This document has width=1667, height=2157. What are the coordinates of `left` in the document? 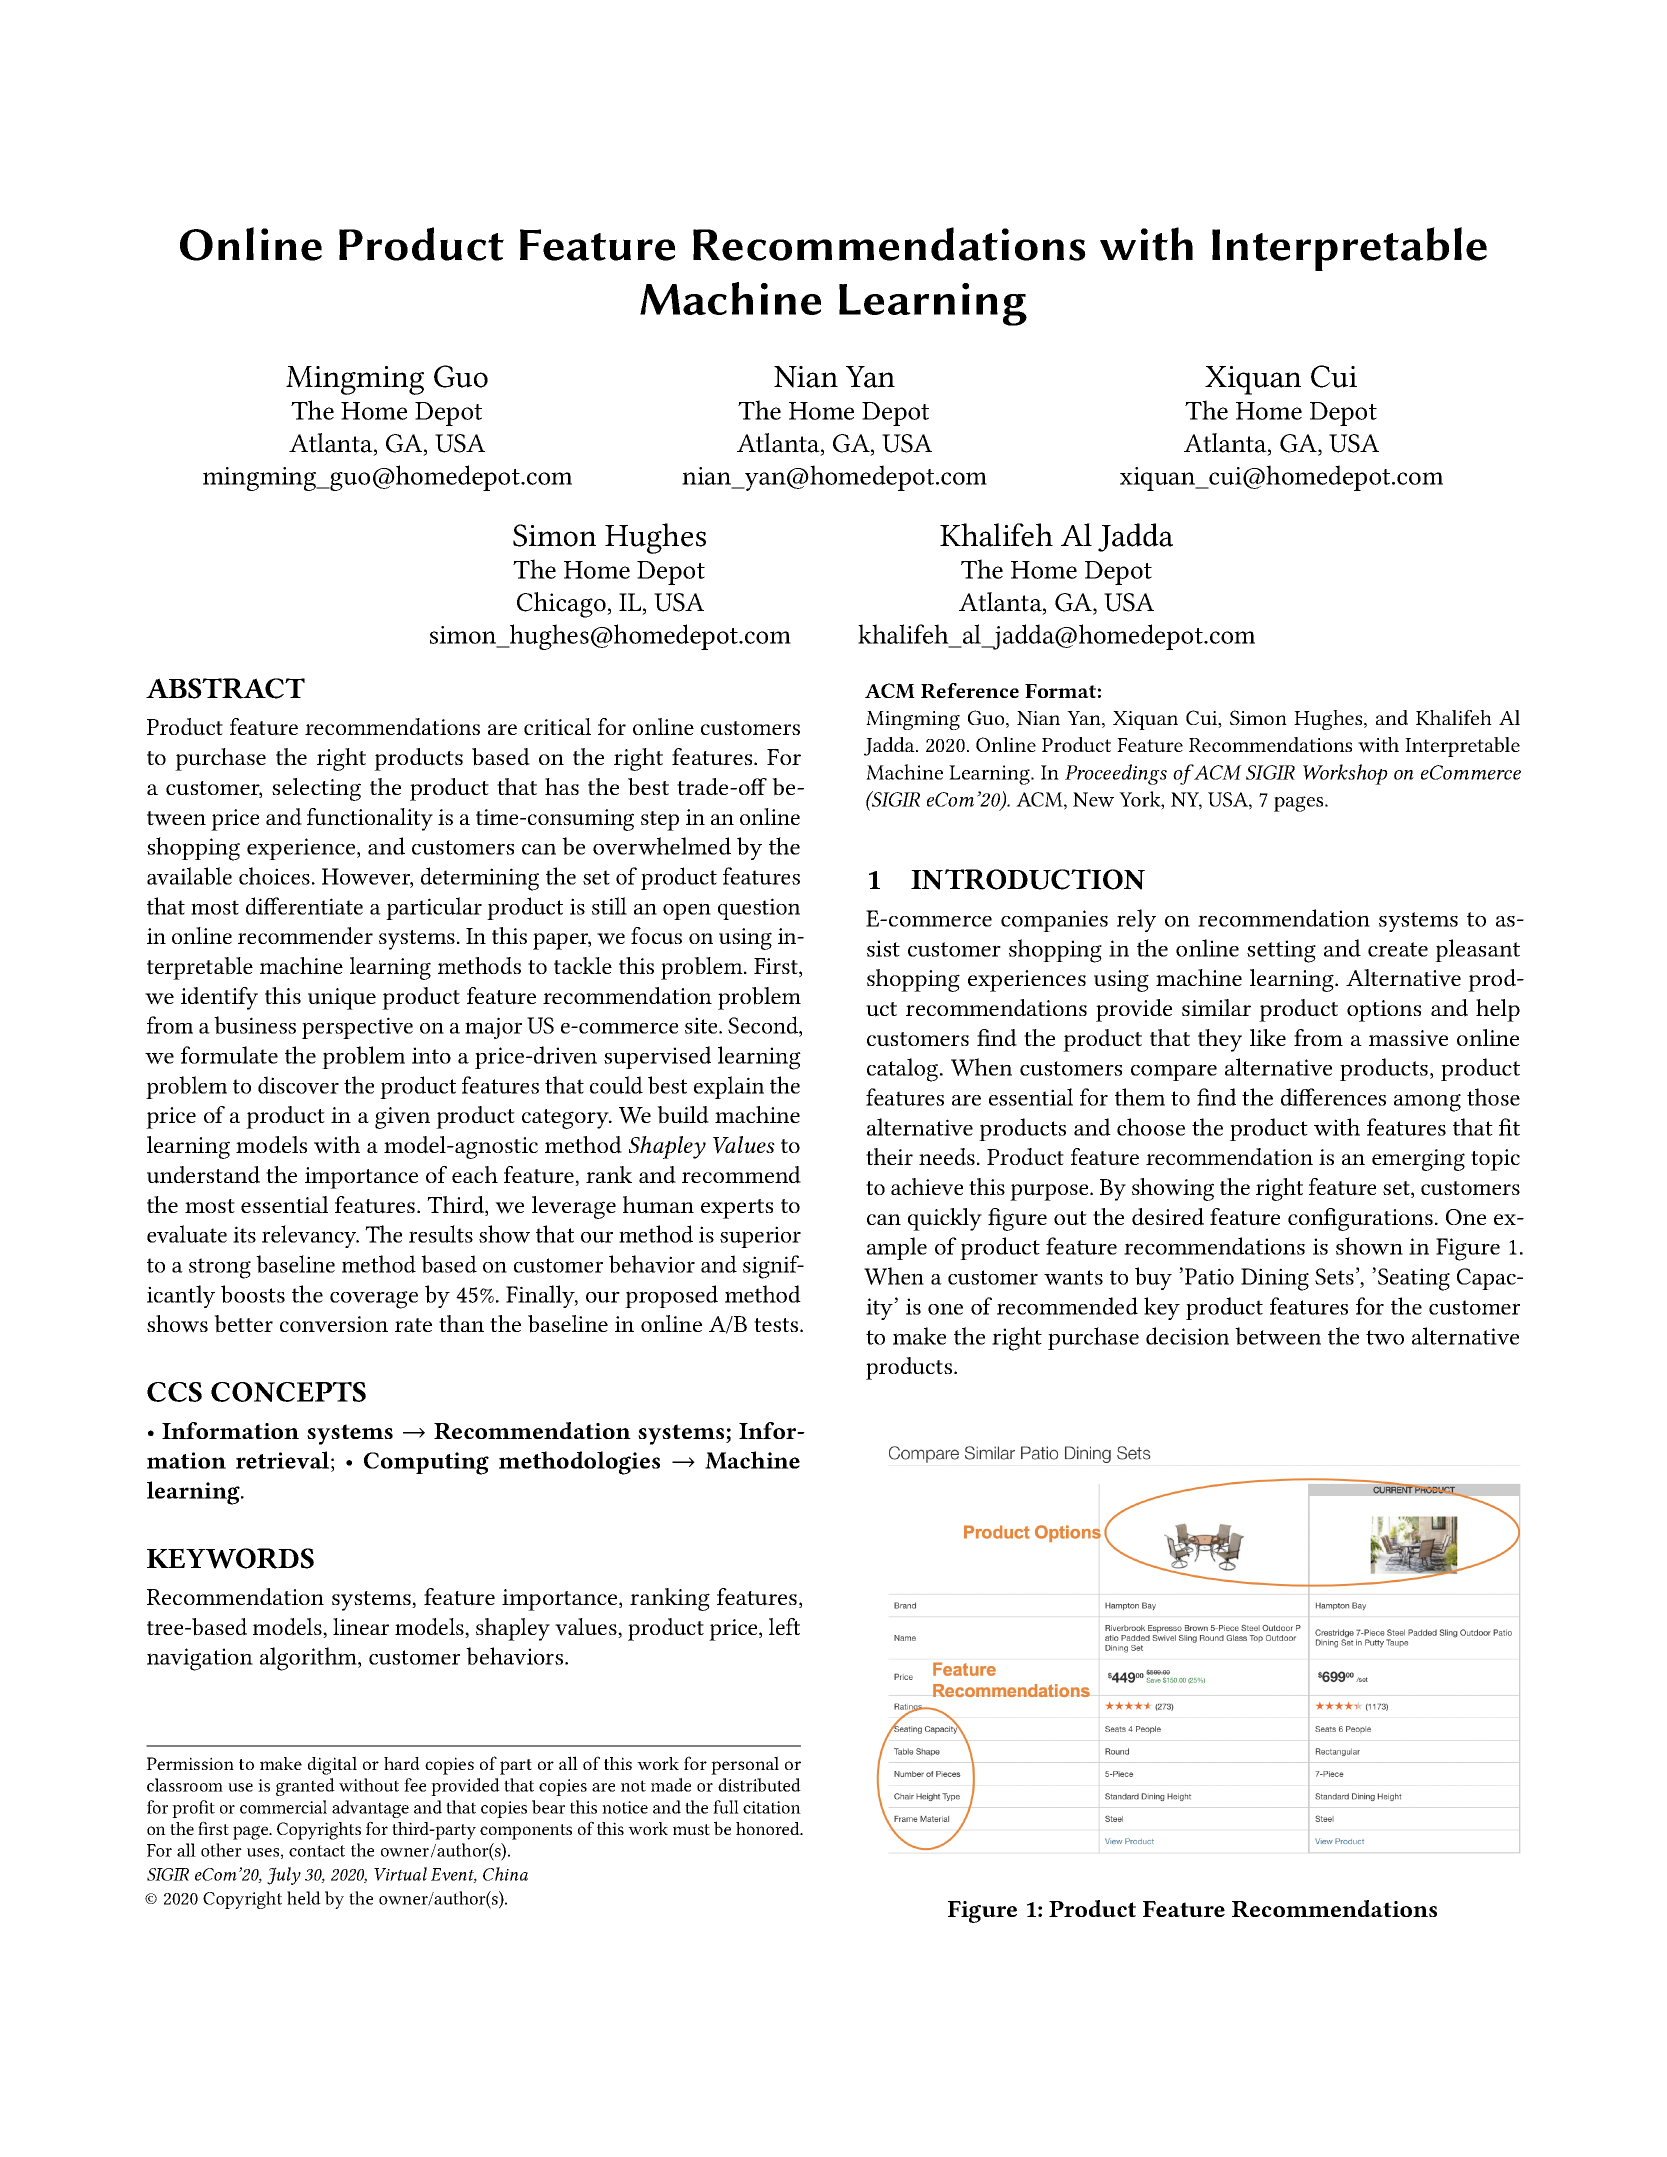 It's located at (784, 1626).
